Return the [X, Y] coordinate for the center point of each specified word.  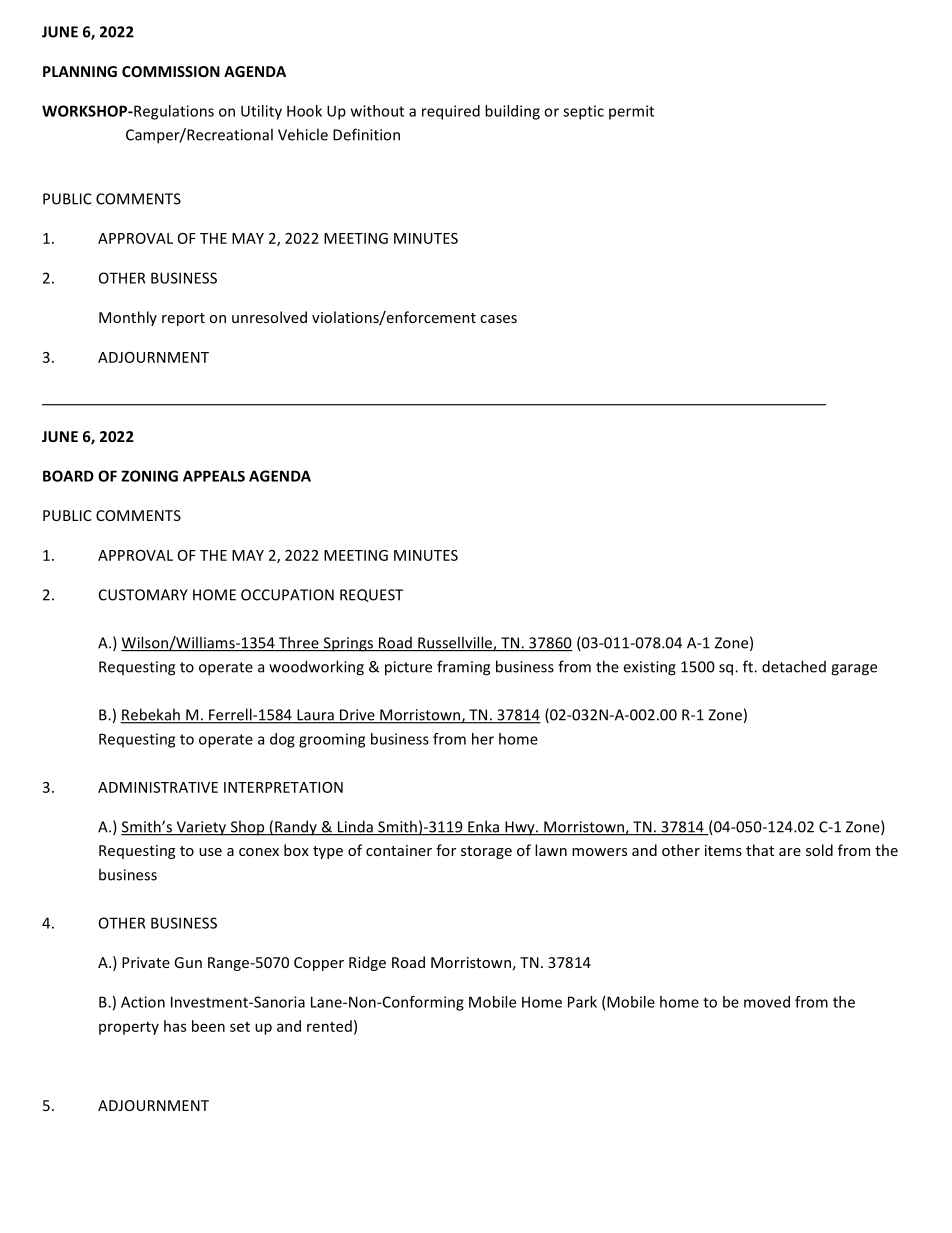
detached [794, 666]
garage [854, 670]
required [451, 112]
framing [463, 668]
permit [631, 112]
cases [498, 319]
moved [767, 1002]
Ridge [367, 963]
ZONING [149, 476]
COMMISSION [171, 71]
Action [143, 1002]
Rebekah [151, 715]
